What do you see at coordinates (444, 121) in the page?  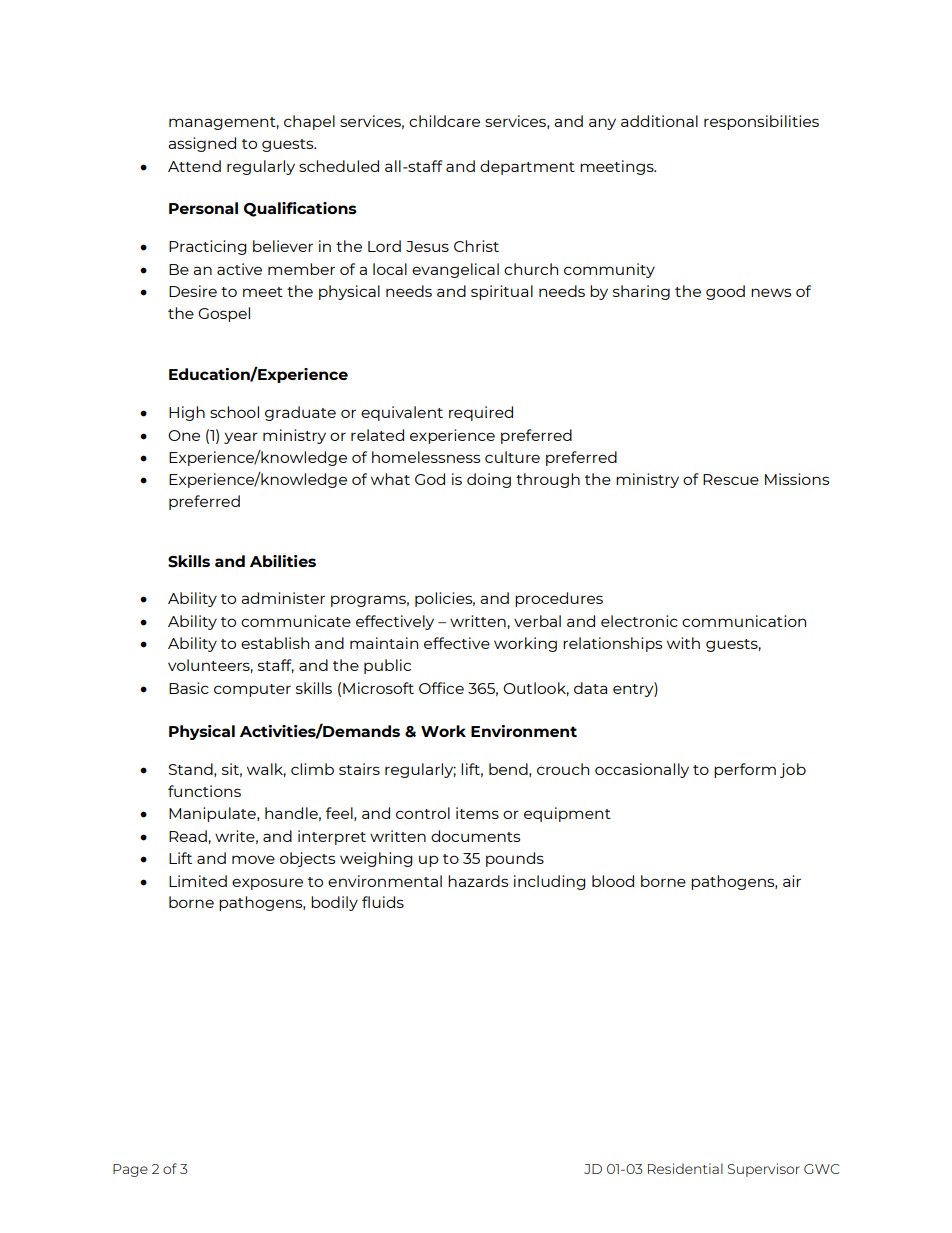 I see `childcare` at bounding box center [444, 121].
